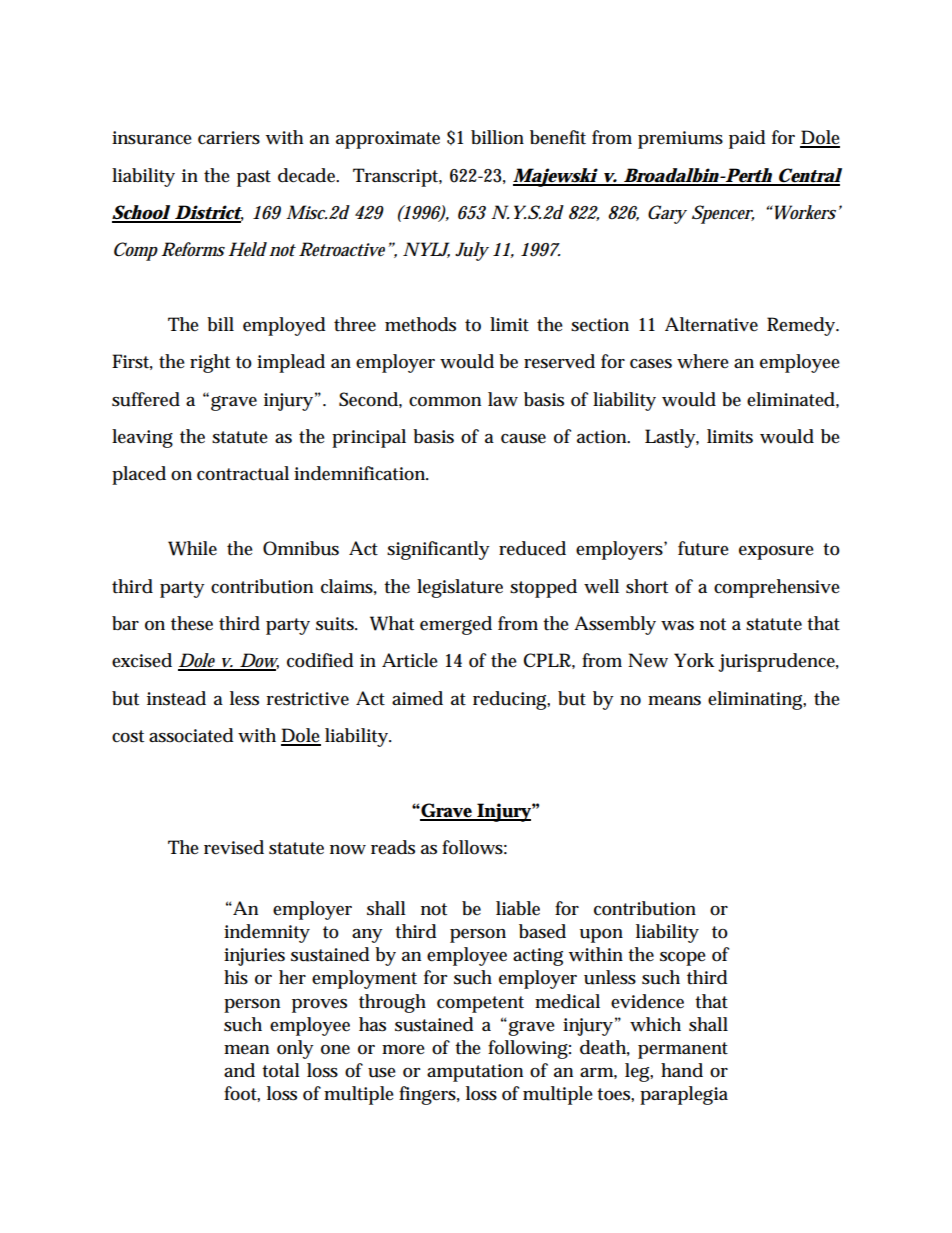 Image resolution: width=952 pixels, height=1233 pixels. I want to click on carriers, so click(229, 138).
